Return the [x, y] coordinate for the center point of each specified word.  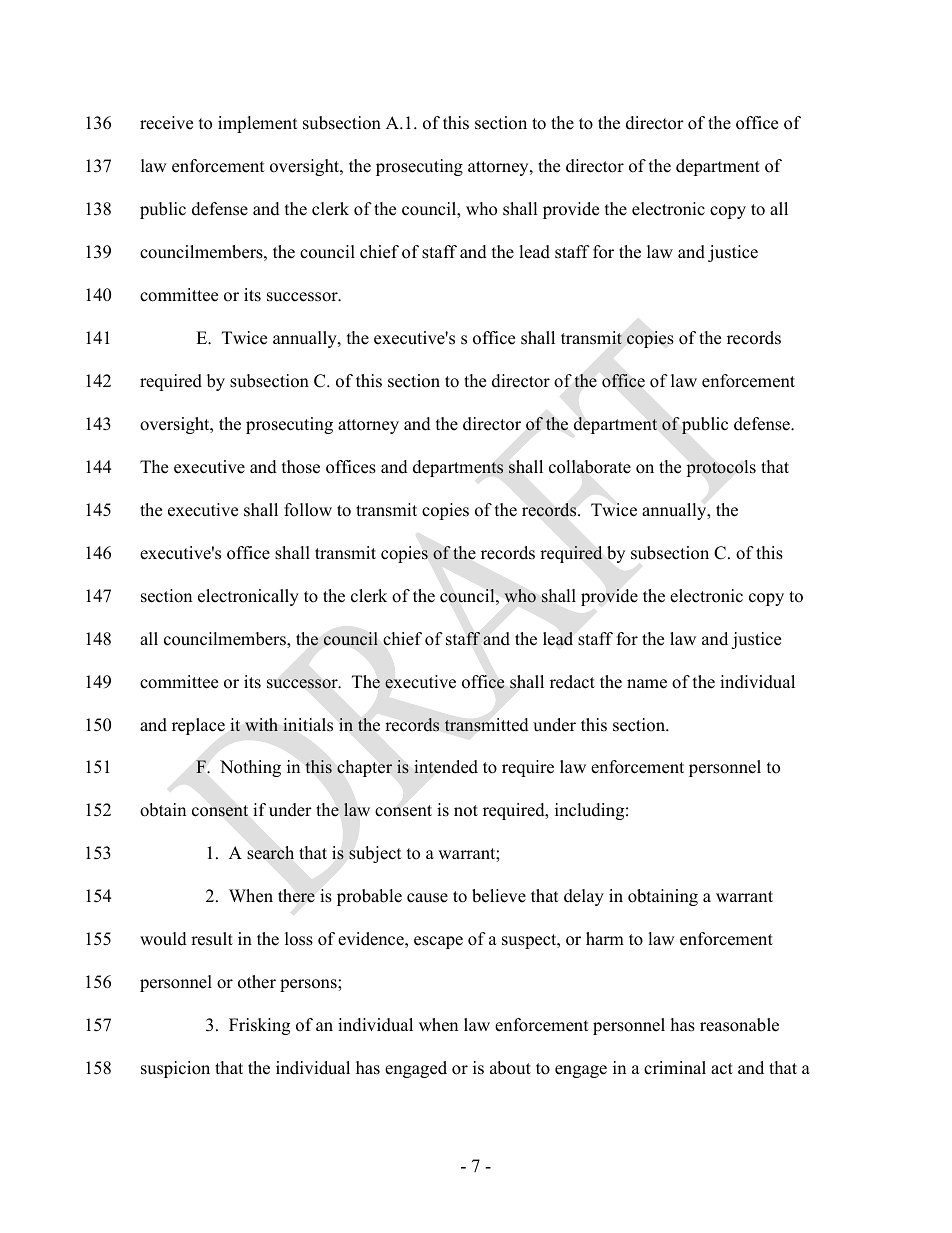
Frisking [259, 1026]
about [510, 1068]
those [301, 467]
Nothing [250, 768]
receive [166, 123]
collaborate [590, 467]
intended [446, 767]
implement [258, 124]
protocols [721, 468]
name [647, 684]
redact [572, 682]
